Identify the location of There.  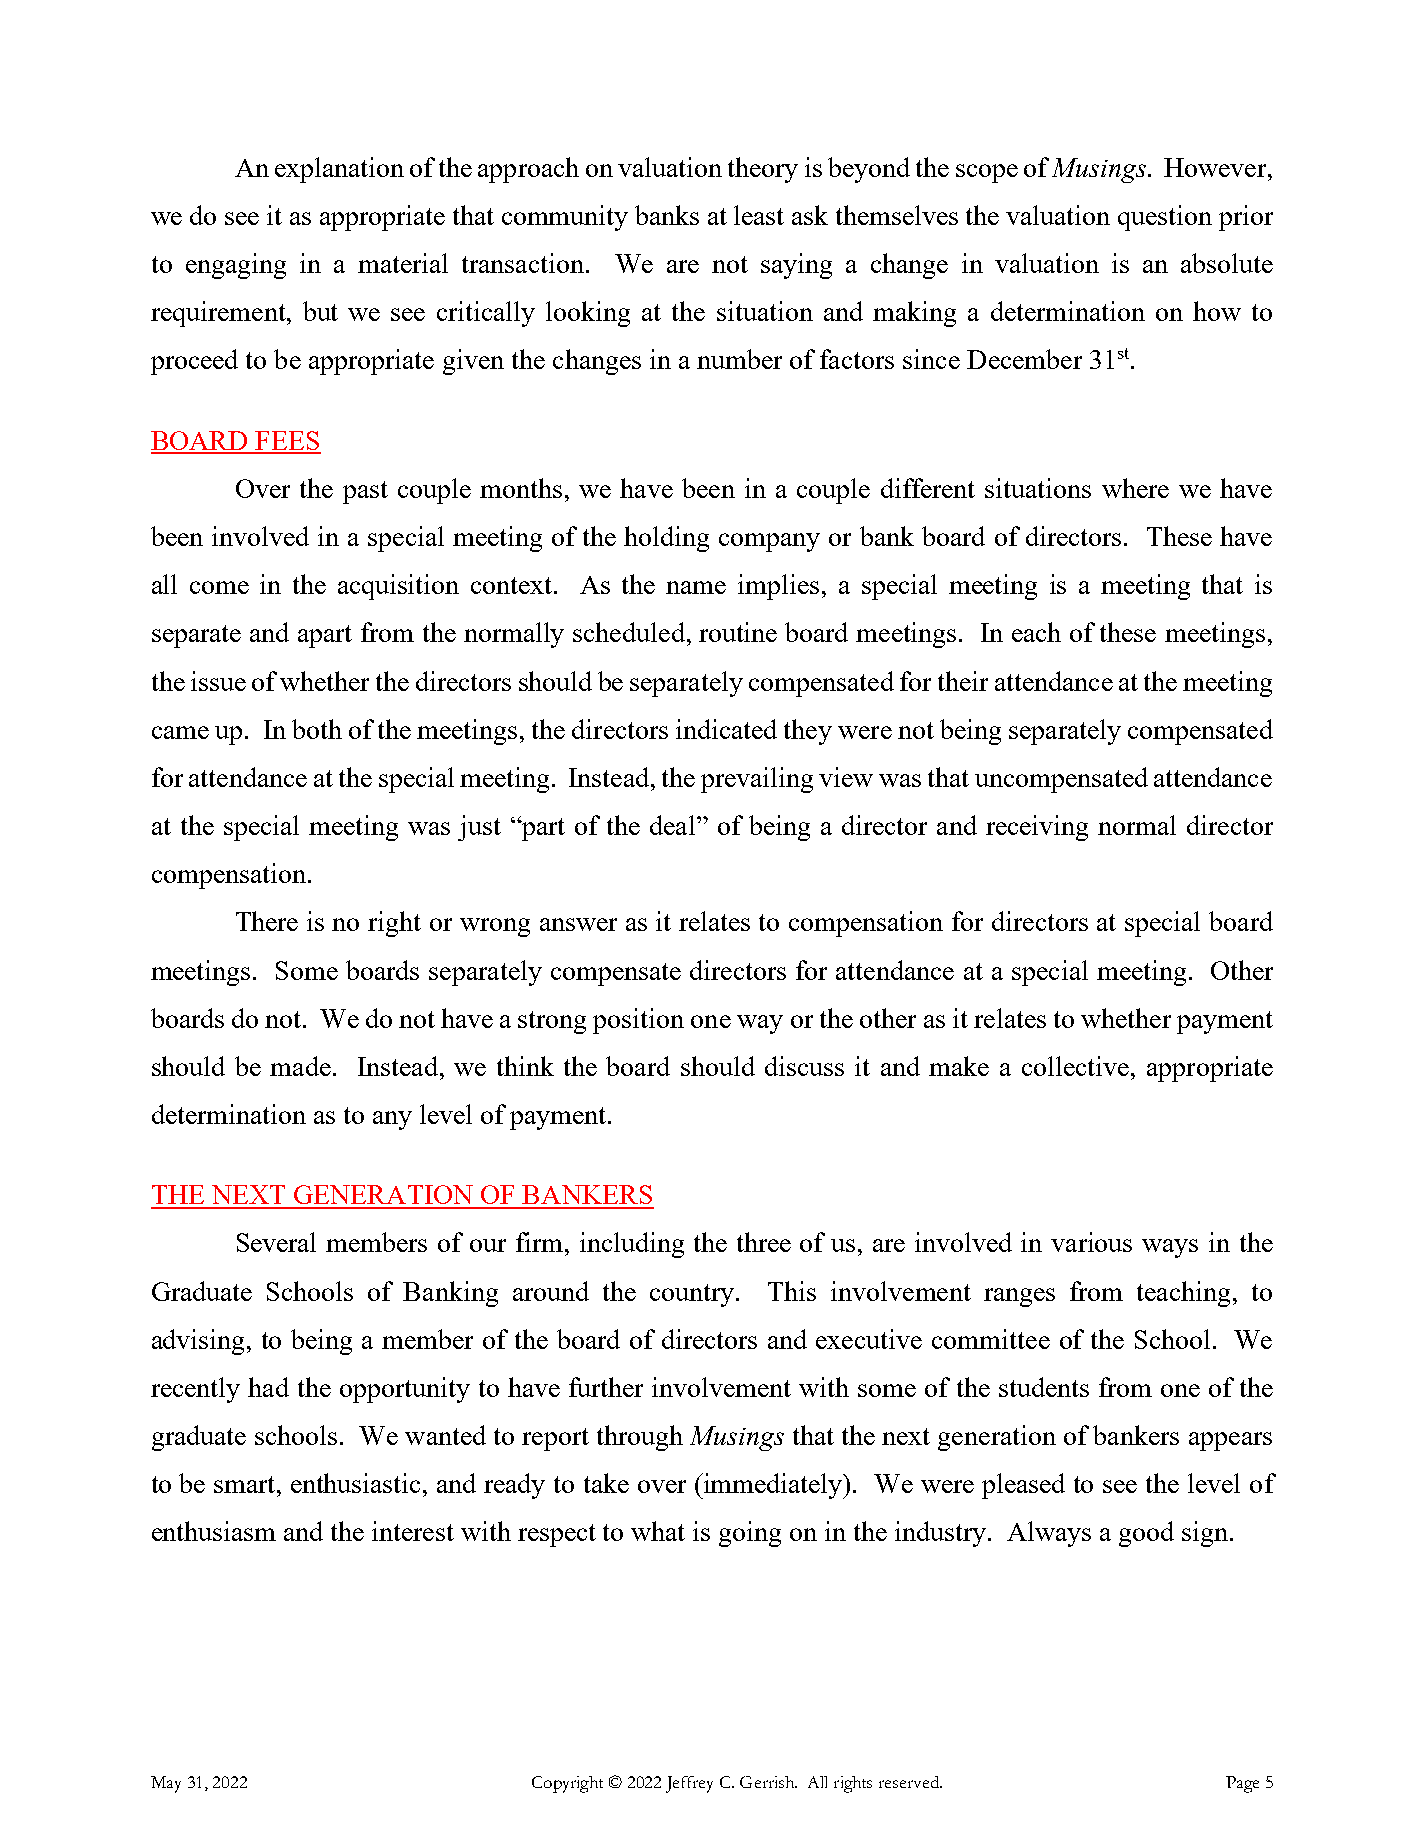
(267, 921).
